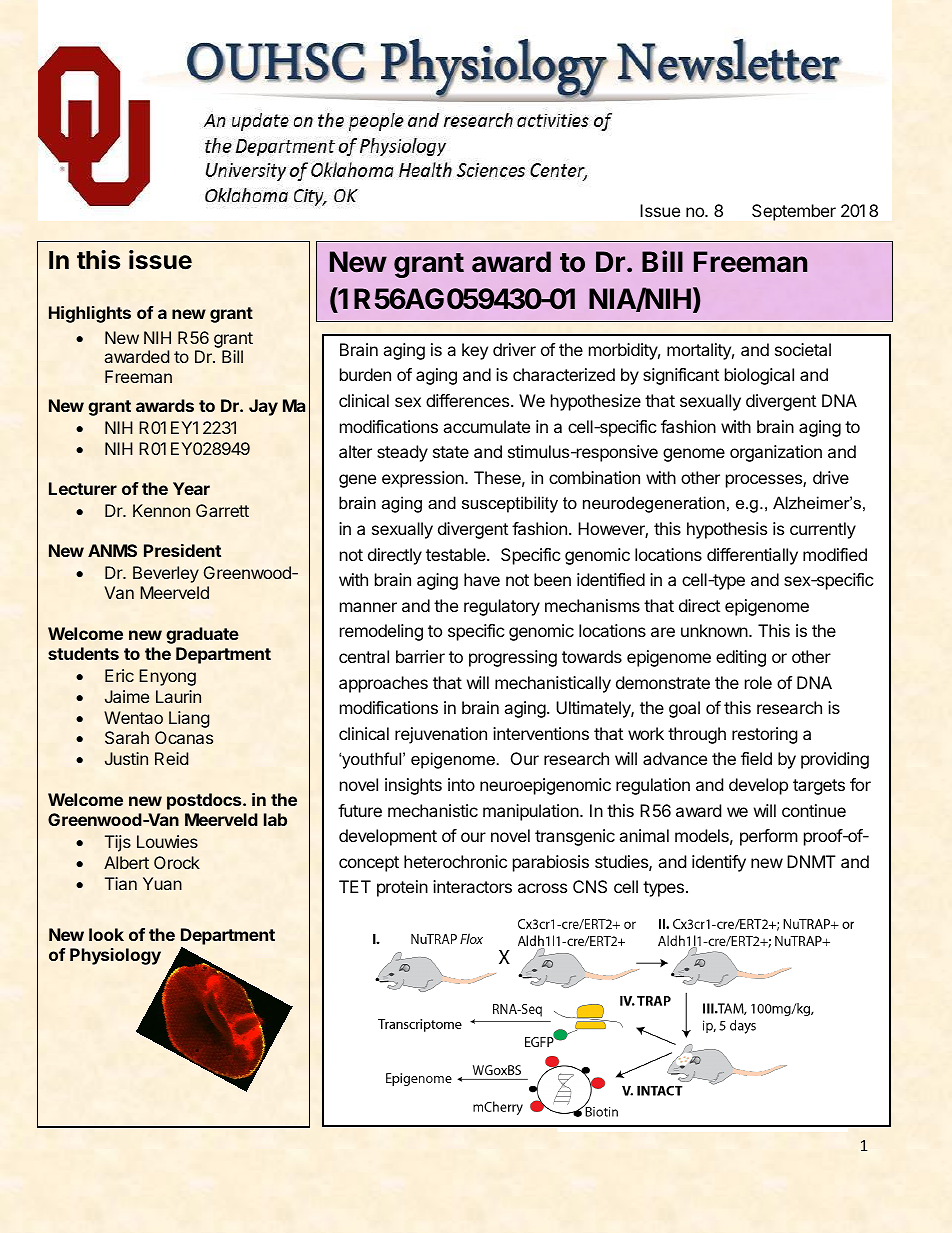  What do you see at coordinates (752, 556) in the image?
I see `differentially` at bounding box center [752, 556].
